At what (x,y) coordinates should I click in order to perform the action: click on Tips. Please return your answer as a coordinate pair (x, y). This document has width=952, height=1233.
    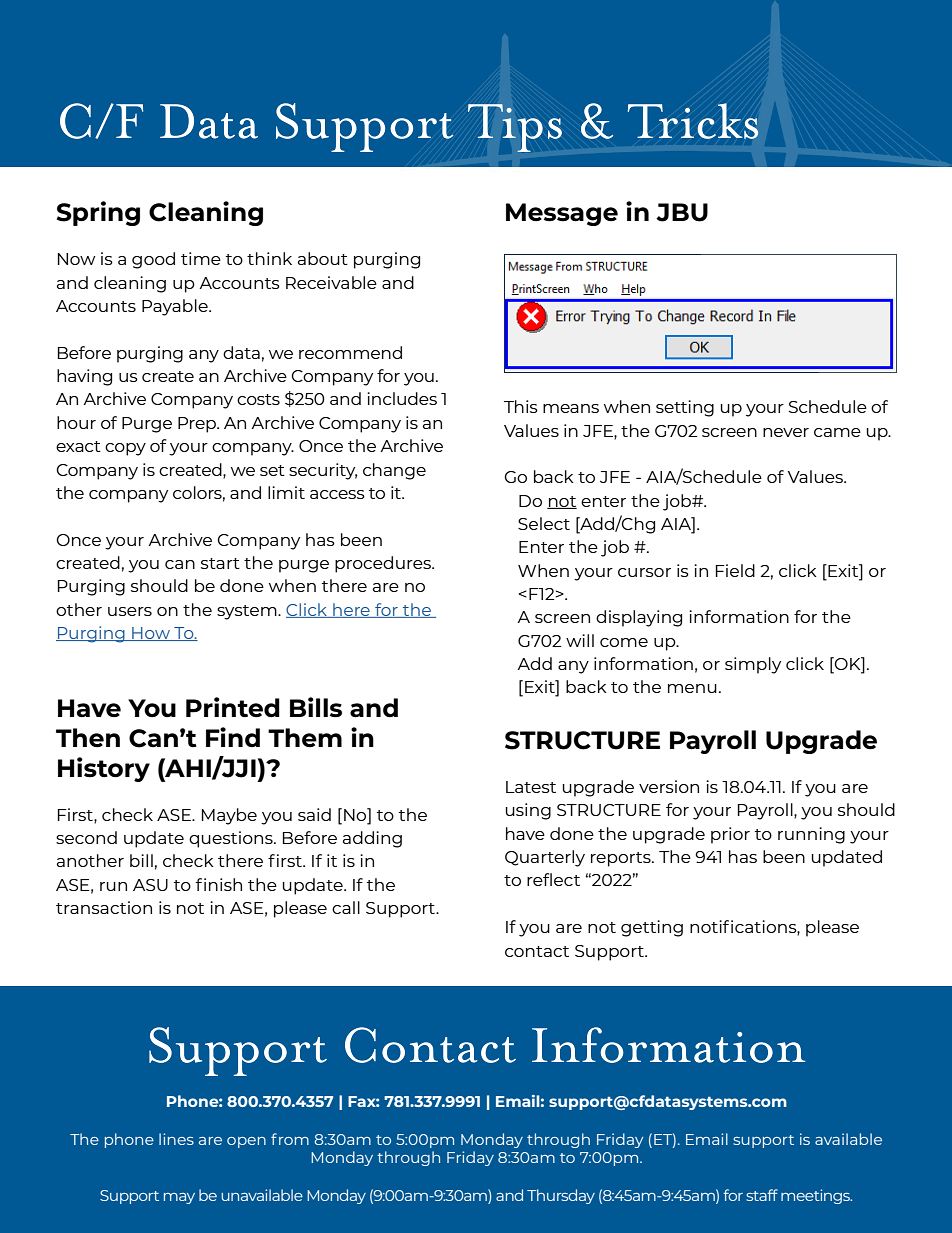
    Looking at the image, I should click on (515, 128).
